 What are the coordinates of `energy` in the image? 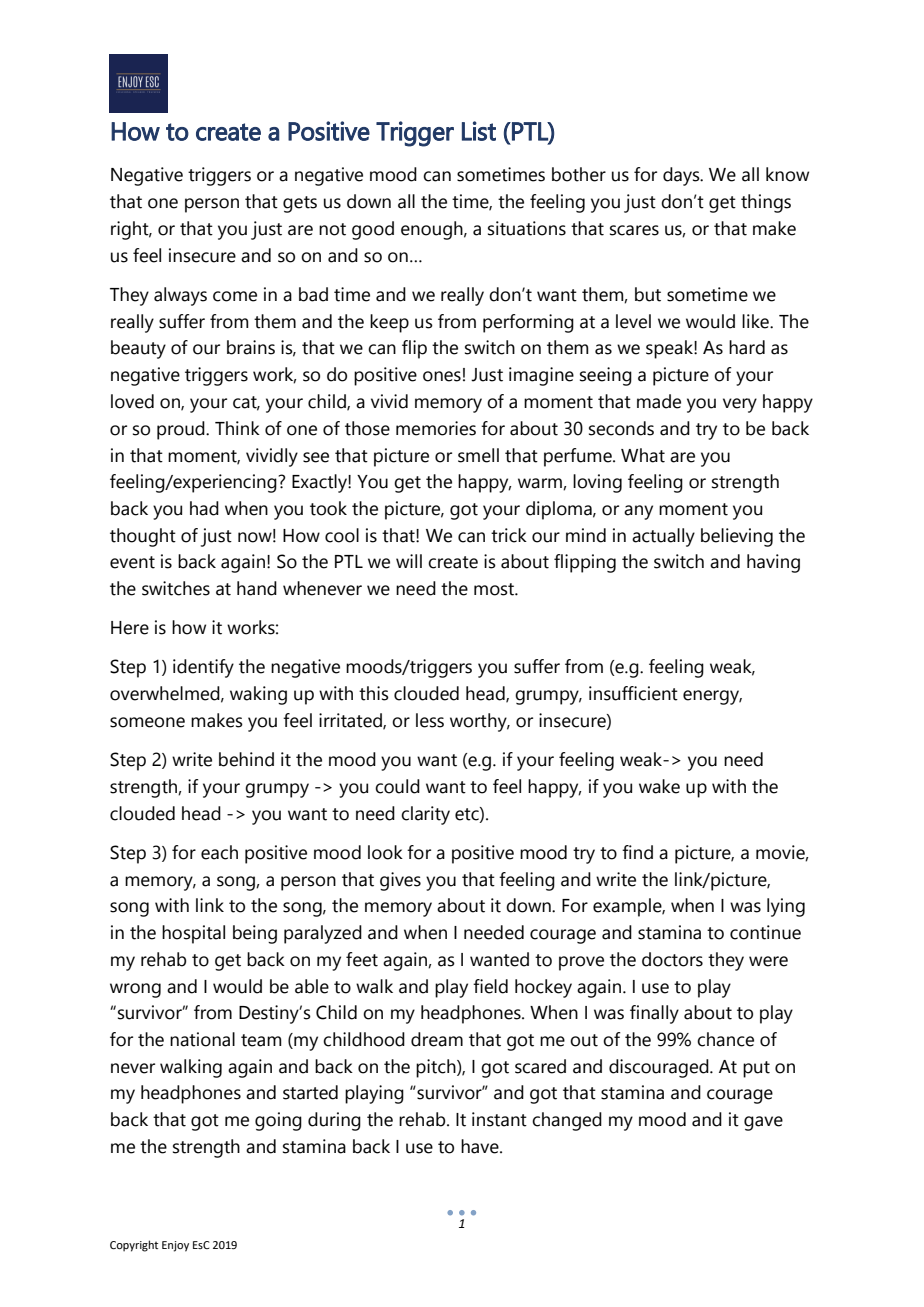 It's located at (712, 697).
